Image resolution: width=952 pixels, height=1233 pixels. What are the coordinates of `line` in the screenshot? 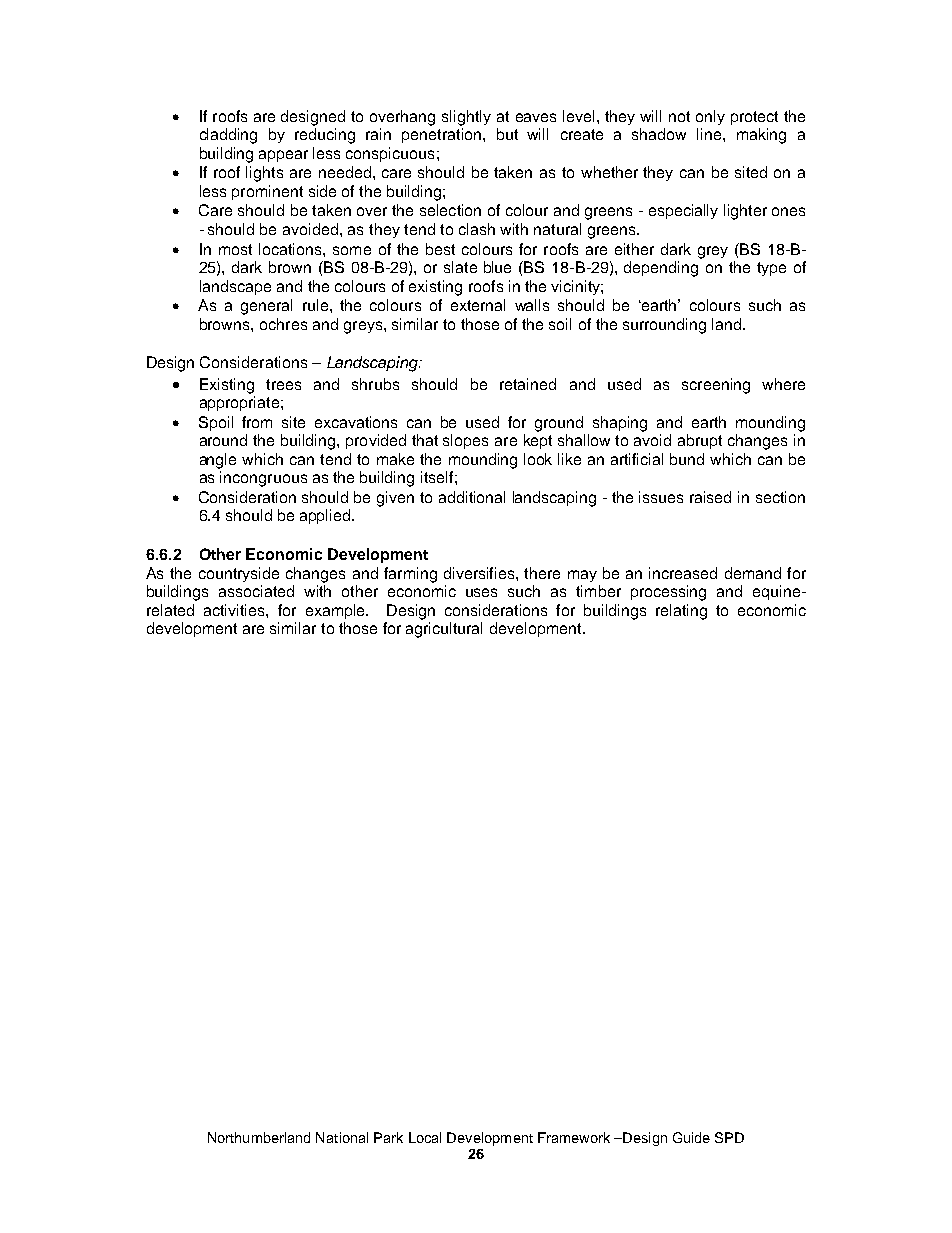 It's located at (710, 134).
